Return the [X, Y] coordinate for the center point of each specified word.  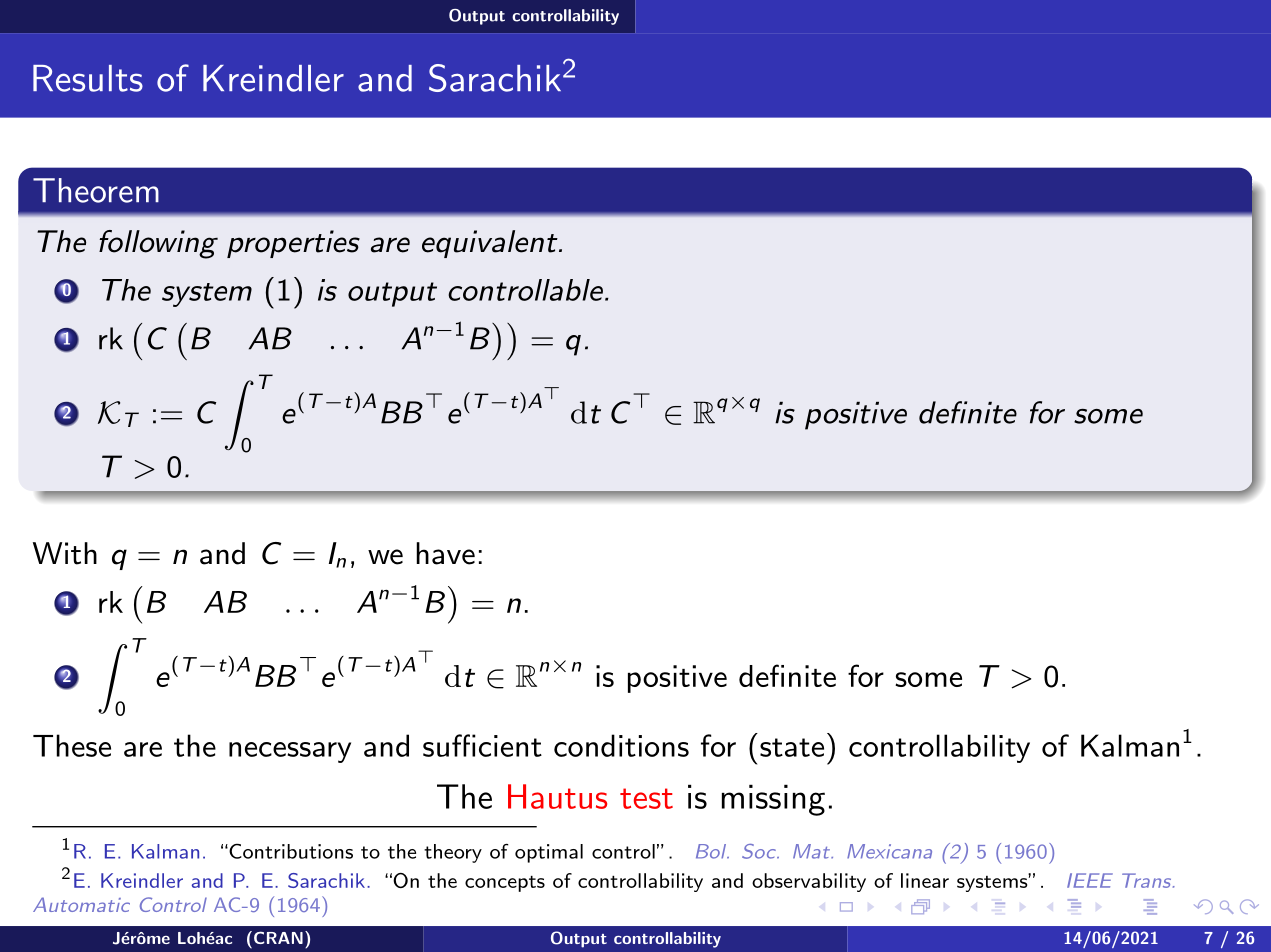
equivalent [490, 244]
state [792, 747]
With [65, 553]
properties [293, 244]
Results [88, 78]
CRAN [277, 937]
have [445, 553]
